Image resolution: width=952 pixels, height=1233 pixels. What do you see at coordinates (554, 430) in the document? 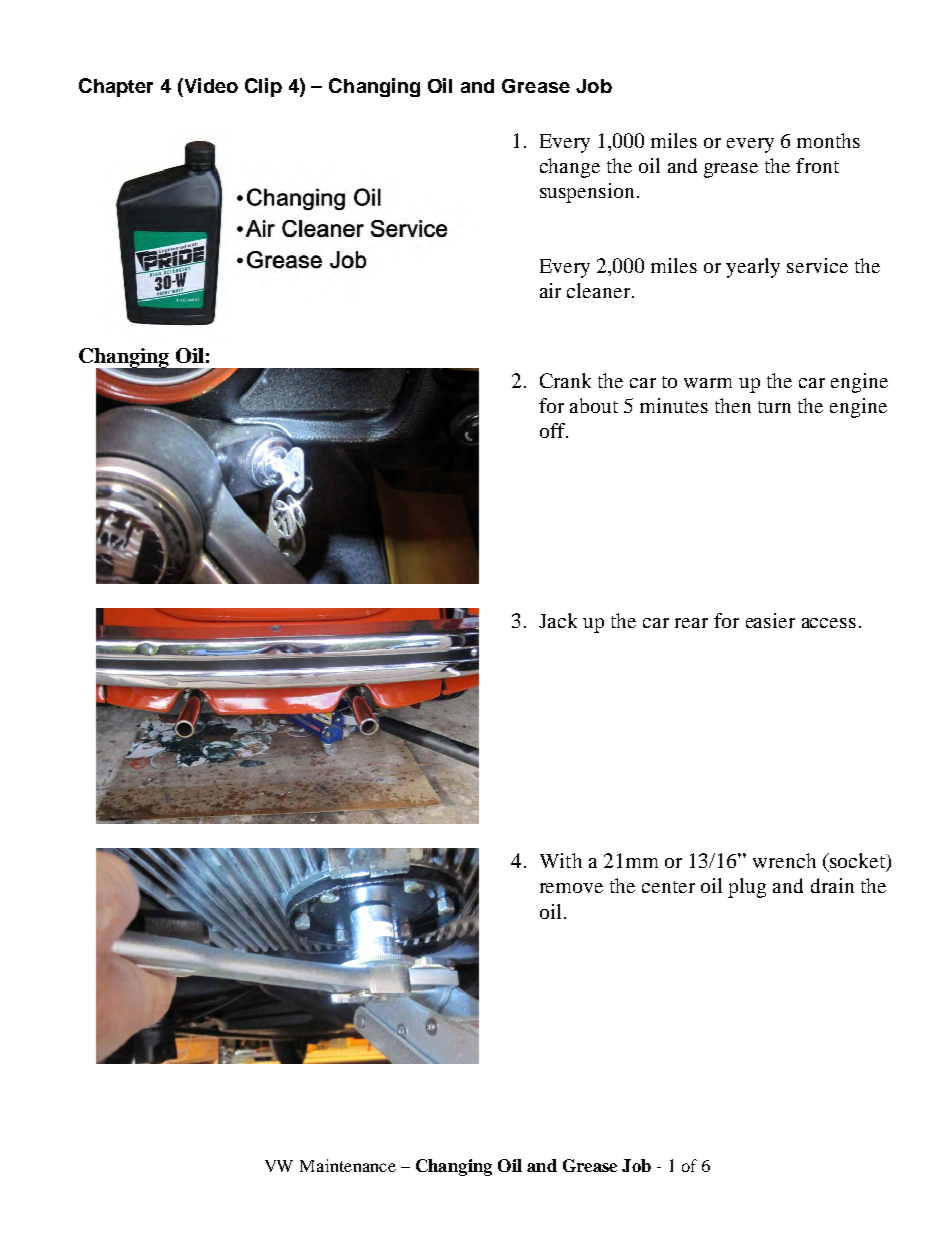
I see `off` at bounding box center [554, 430].
